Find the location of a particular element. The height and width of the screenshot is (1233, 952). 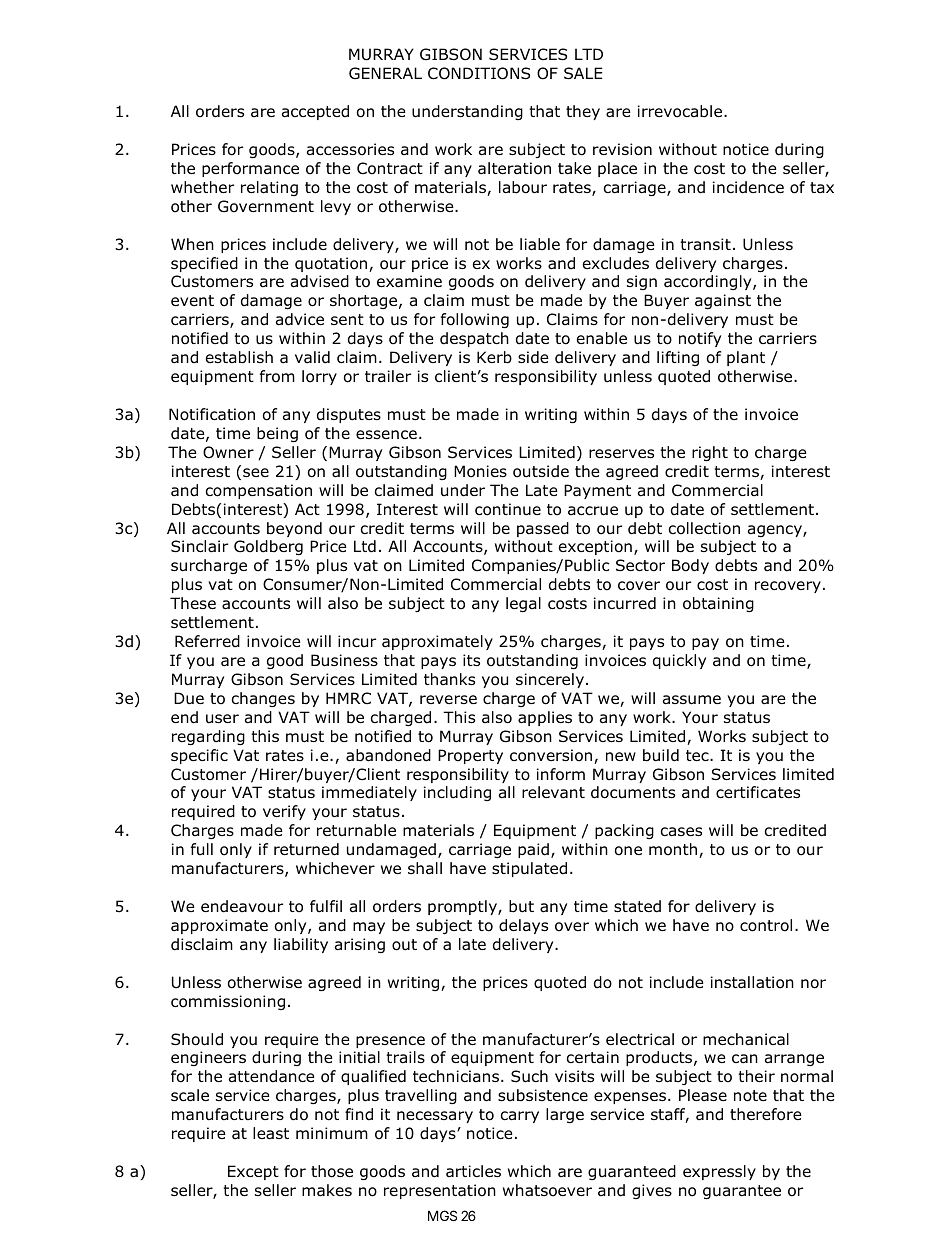

Monies is located at coordinates (480, 471).
